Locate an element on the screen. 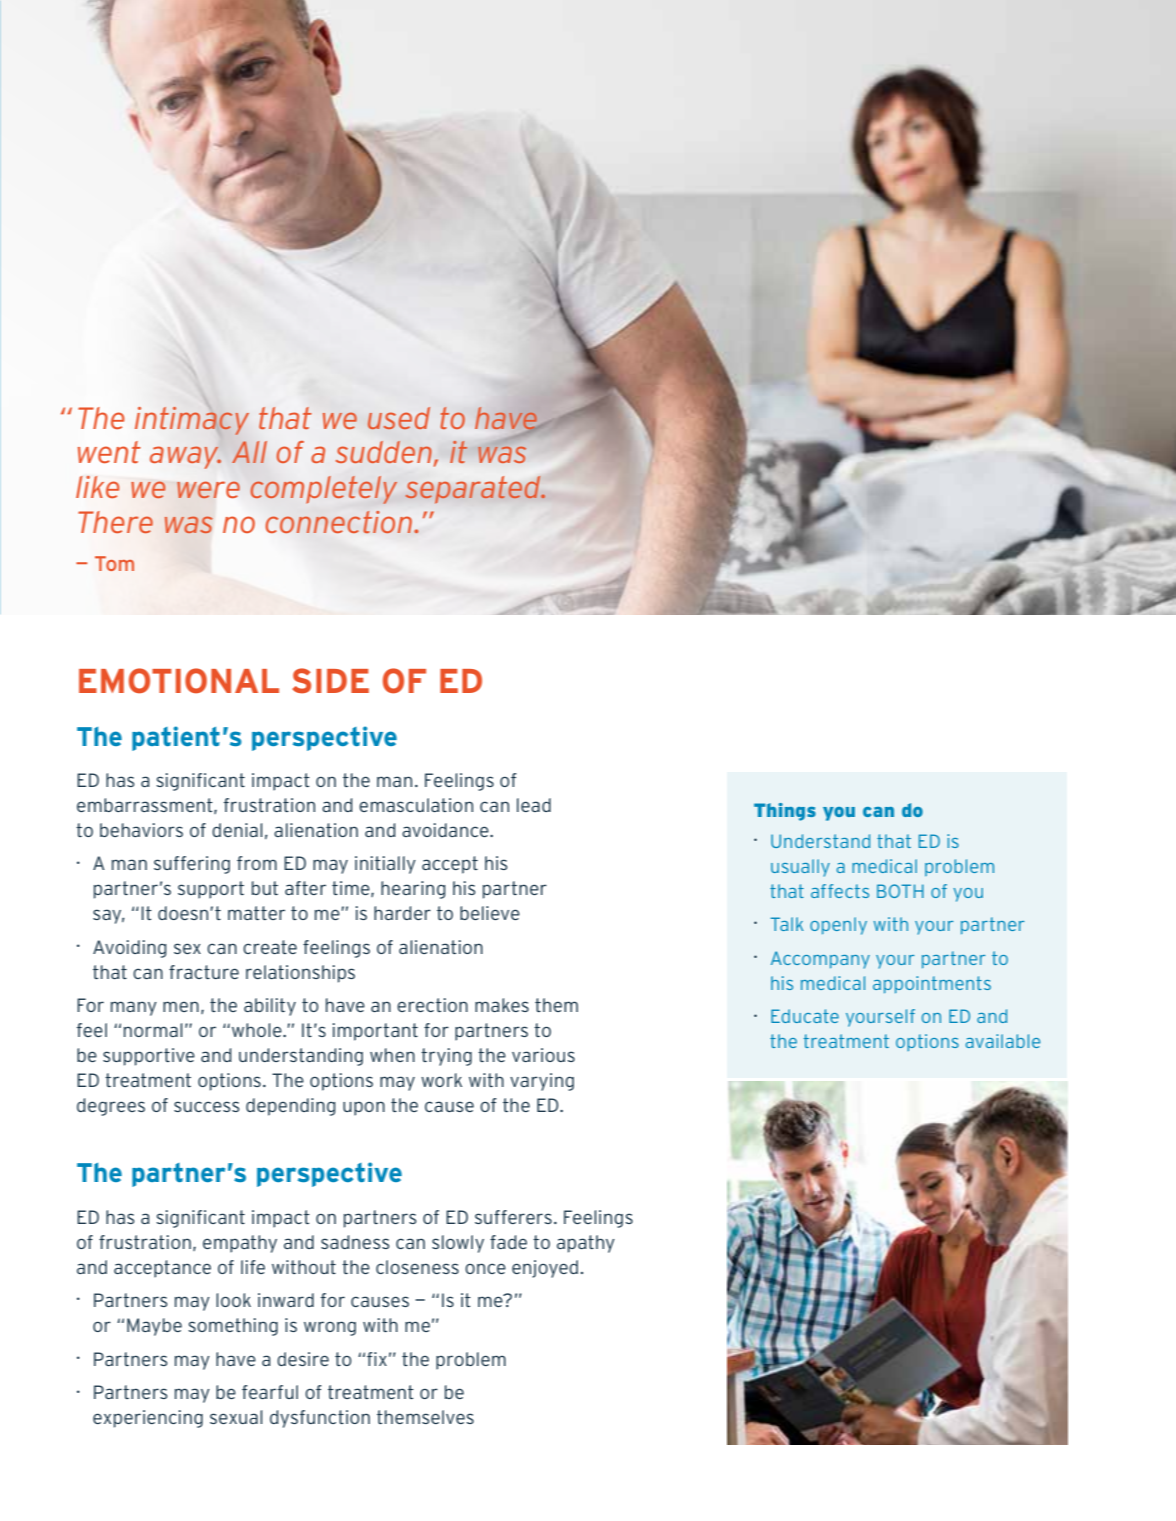 This screenshot has width=1176, height=1521. available is located at coordinates (1003, 1041).
